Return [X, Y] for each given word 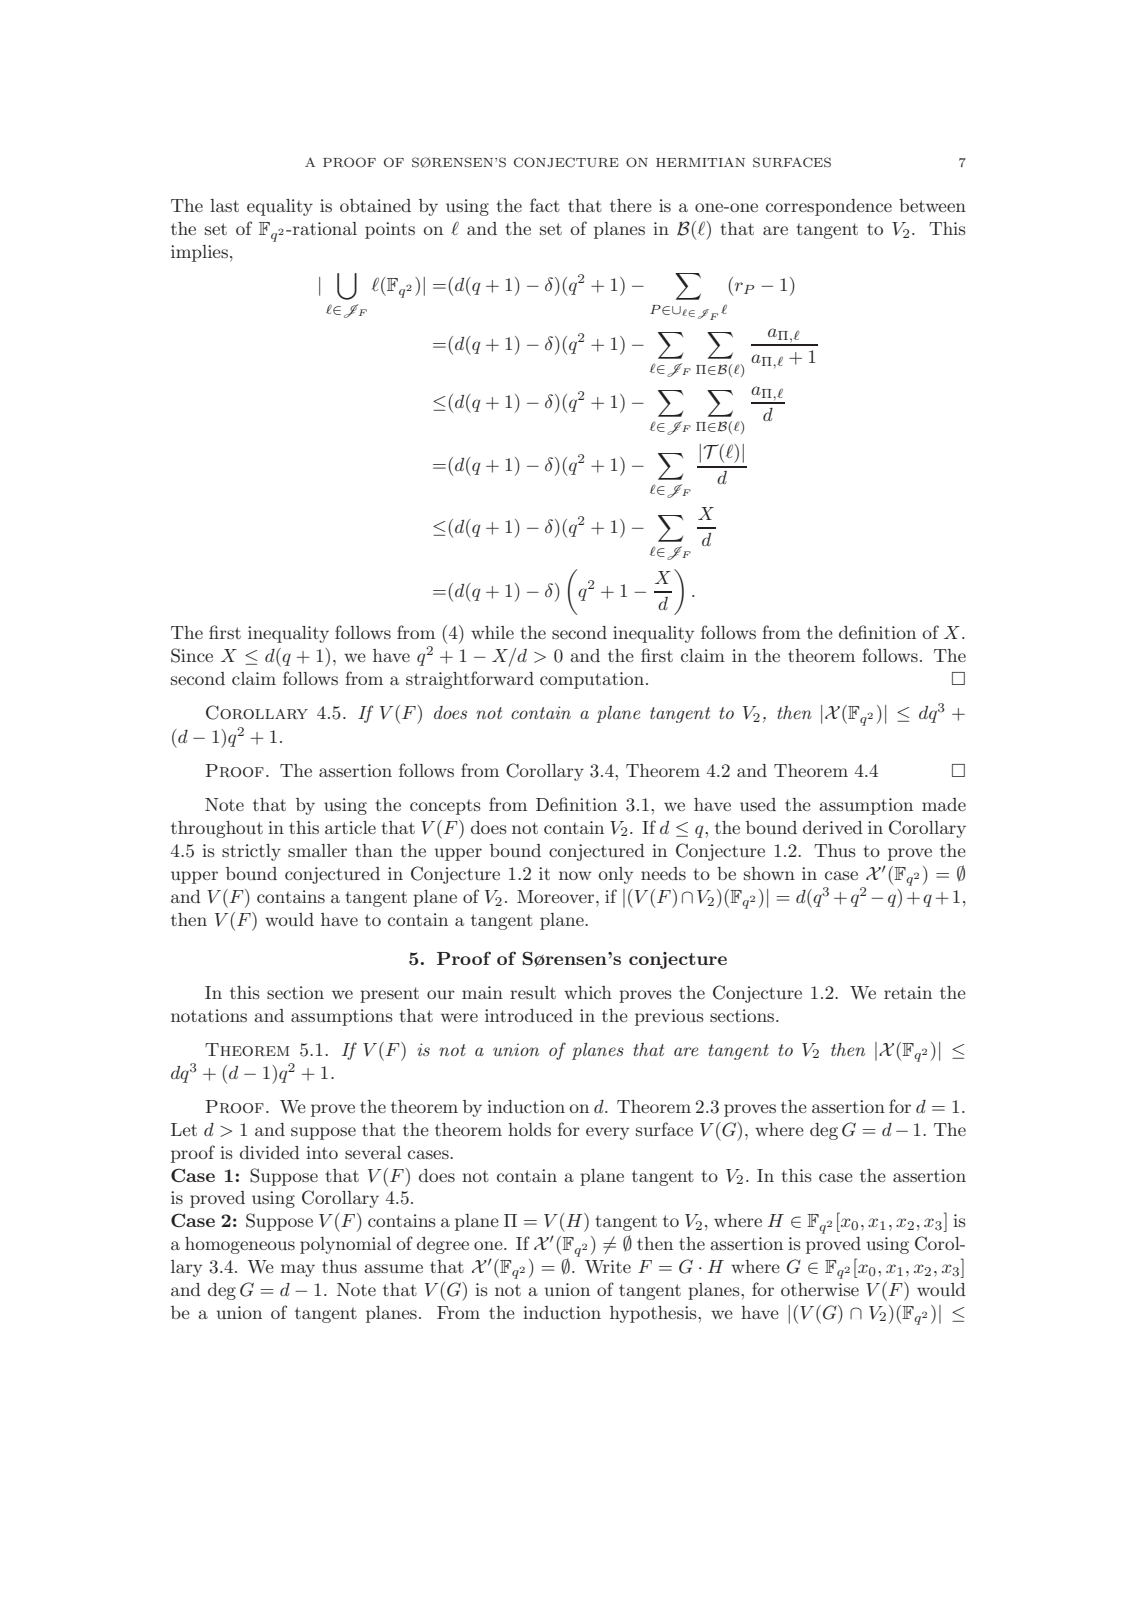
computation [593, 680]
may [298, 1270]
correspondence [829, 207]
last [224, 205]
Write [608, 1266]
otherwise [820, 1289]
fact [545, 205]
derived [833, 827]
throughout [217, 829]
